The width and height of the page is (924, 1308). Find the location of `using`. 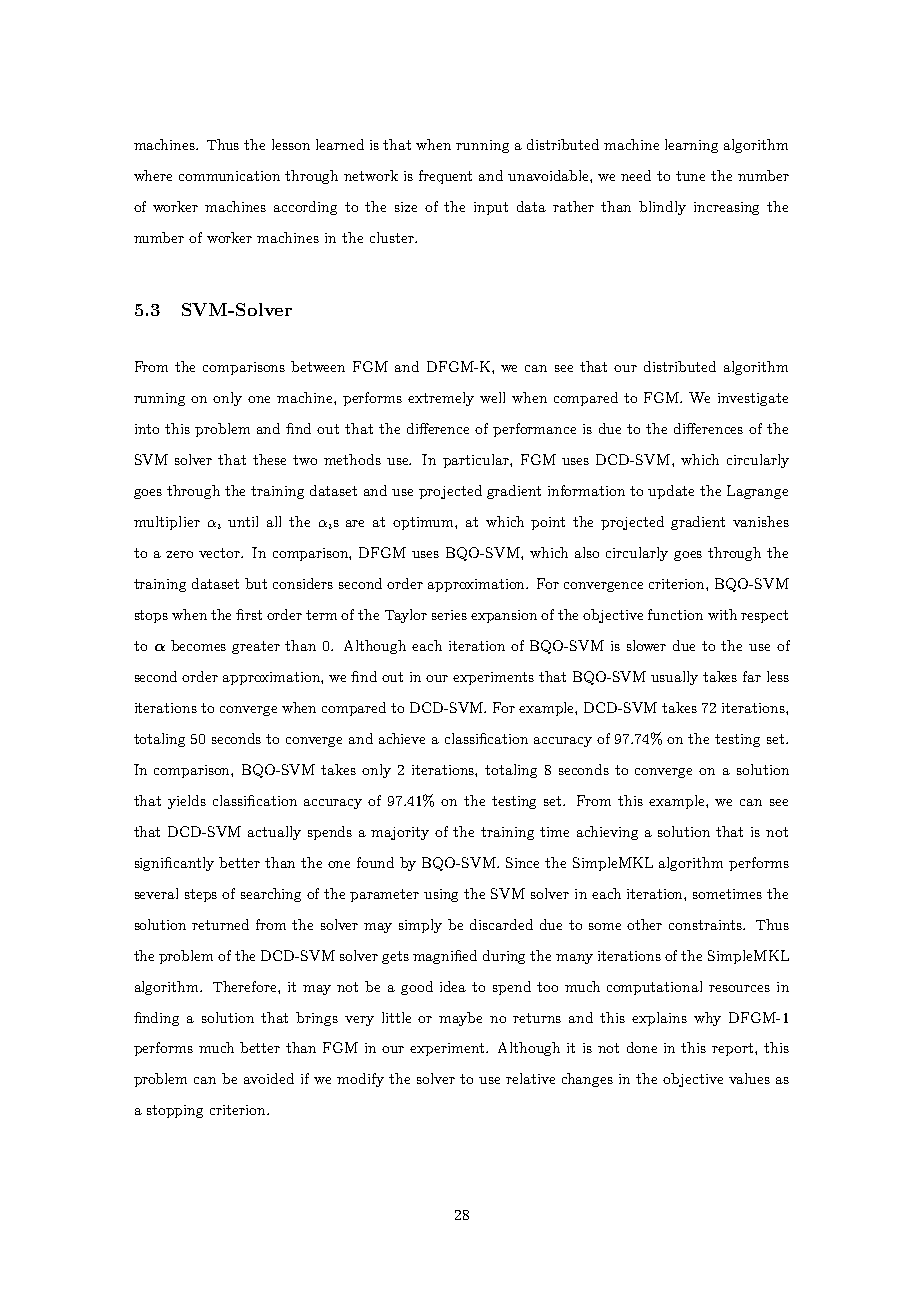

using is located at coordinates (441, 895).
